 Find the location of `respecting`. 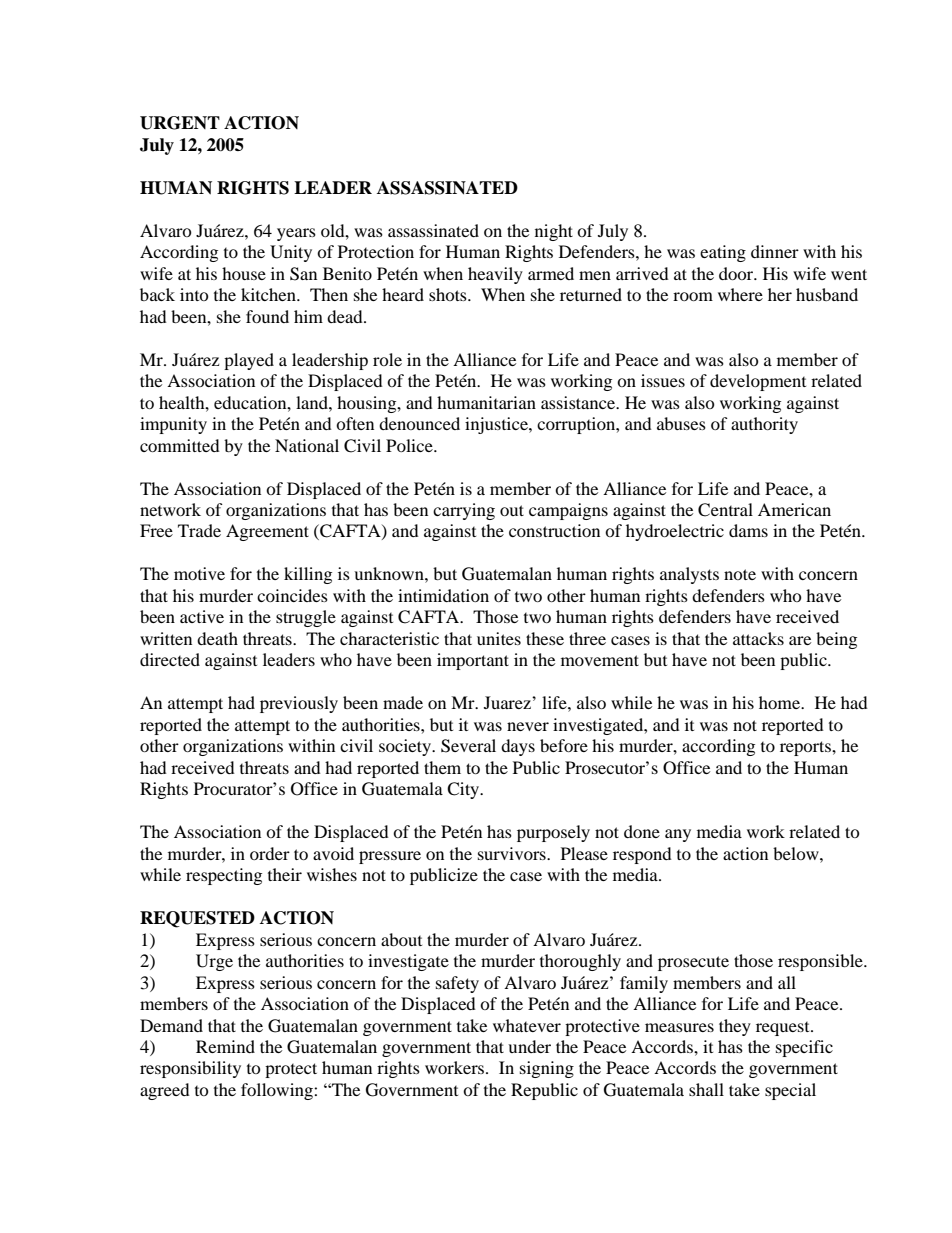

respecting is located at coordinates (224, 876).
